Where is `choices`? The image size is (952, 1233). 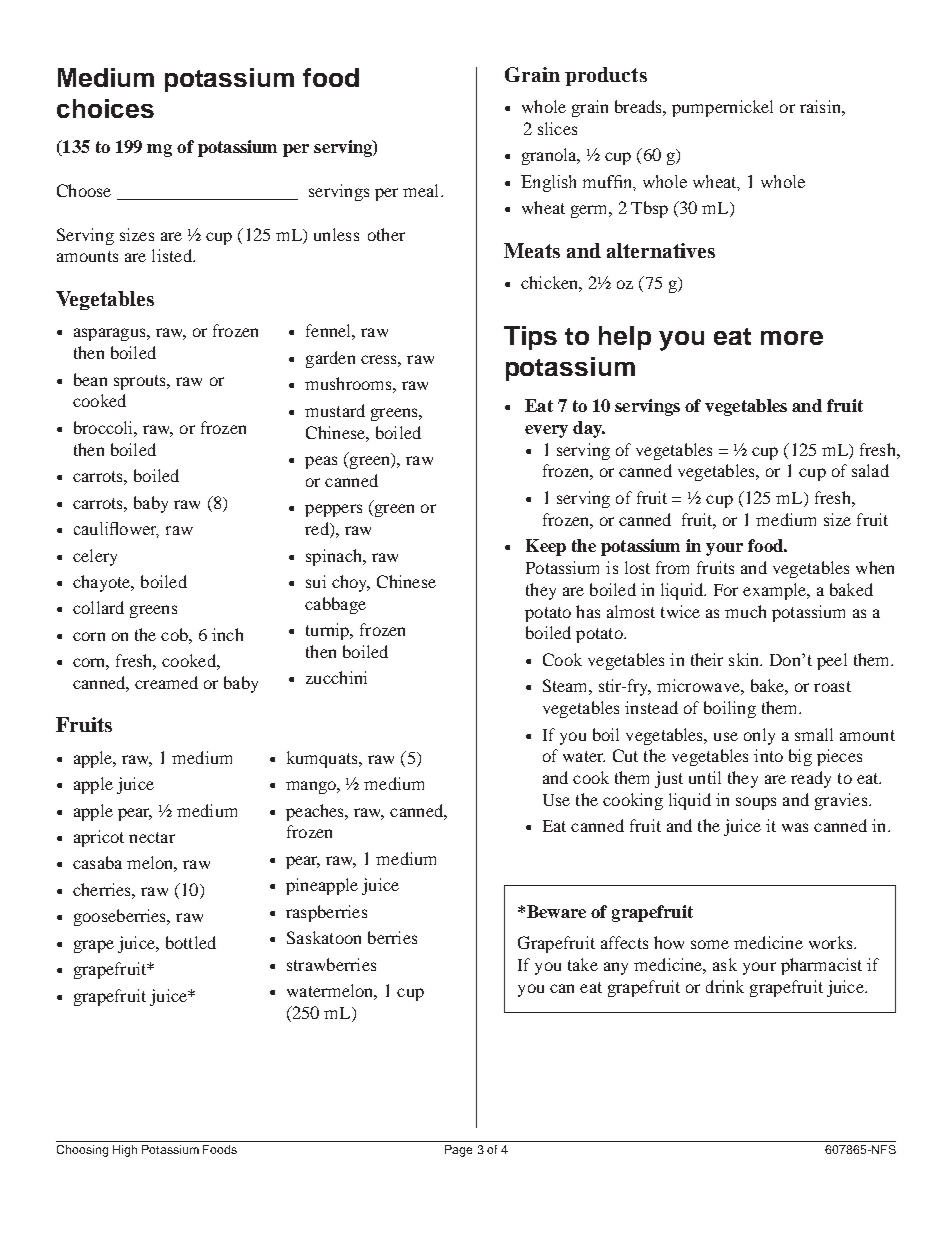
choices is located at coordinates (105, 108).
